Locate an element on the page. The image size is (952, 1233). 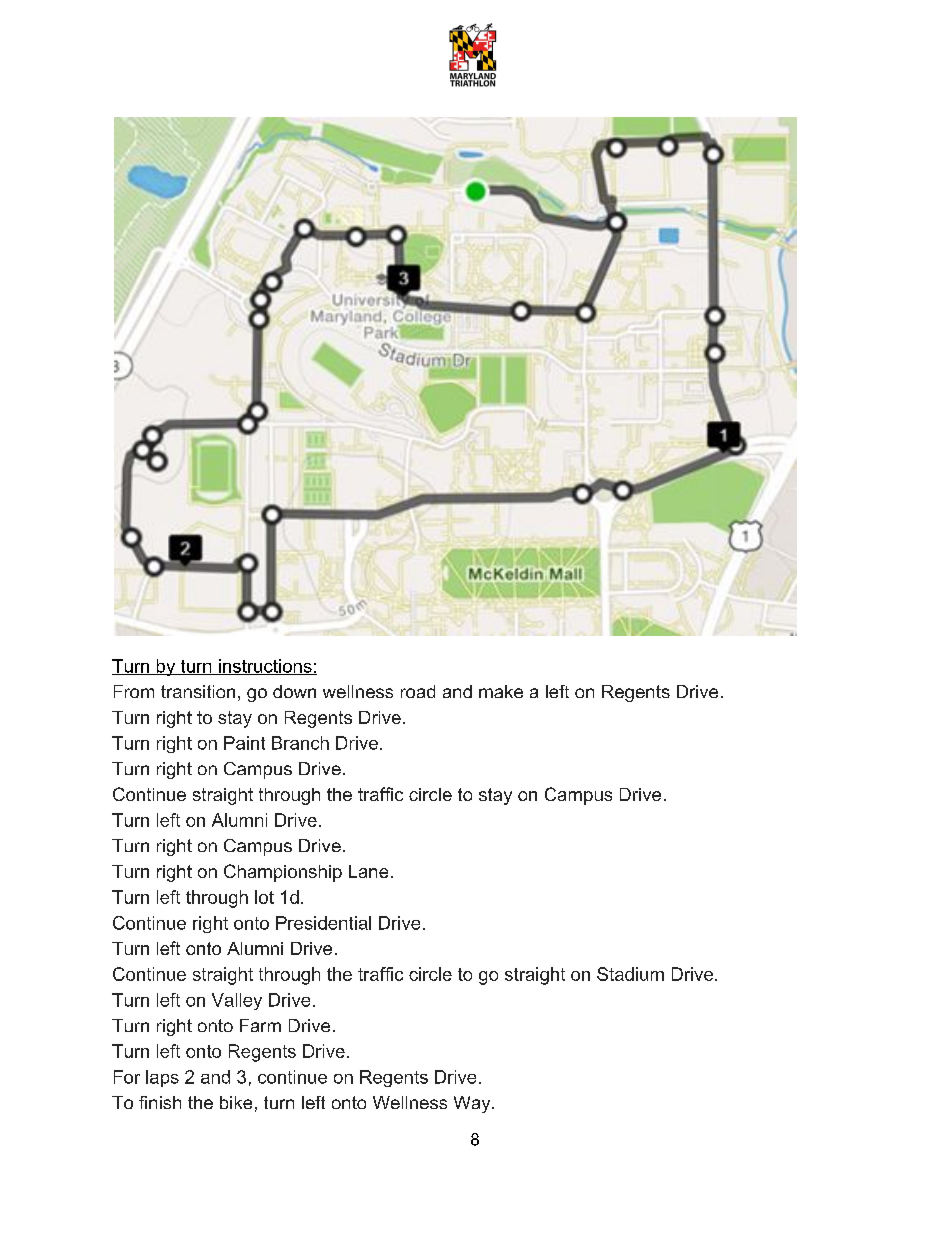
road is located at coordinates (418, 691).
